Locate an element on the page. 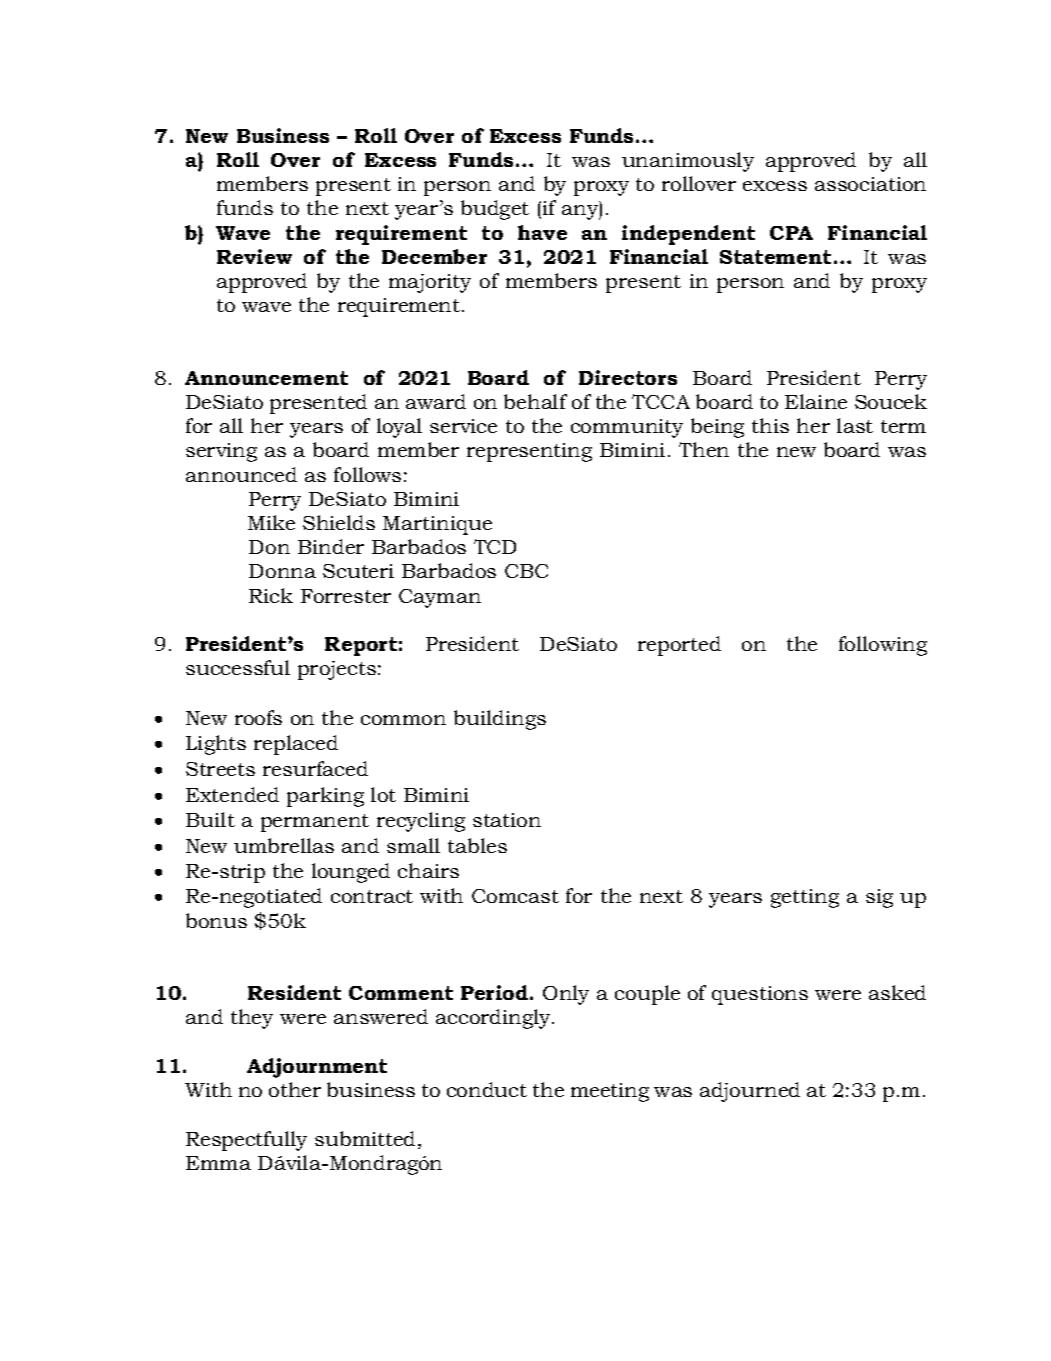  Respectfully is located at coordinates (246, 1141).
